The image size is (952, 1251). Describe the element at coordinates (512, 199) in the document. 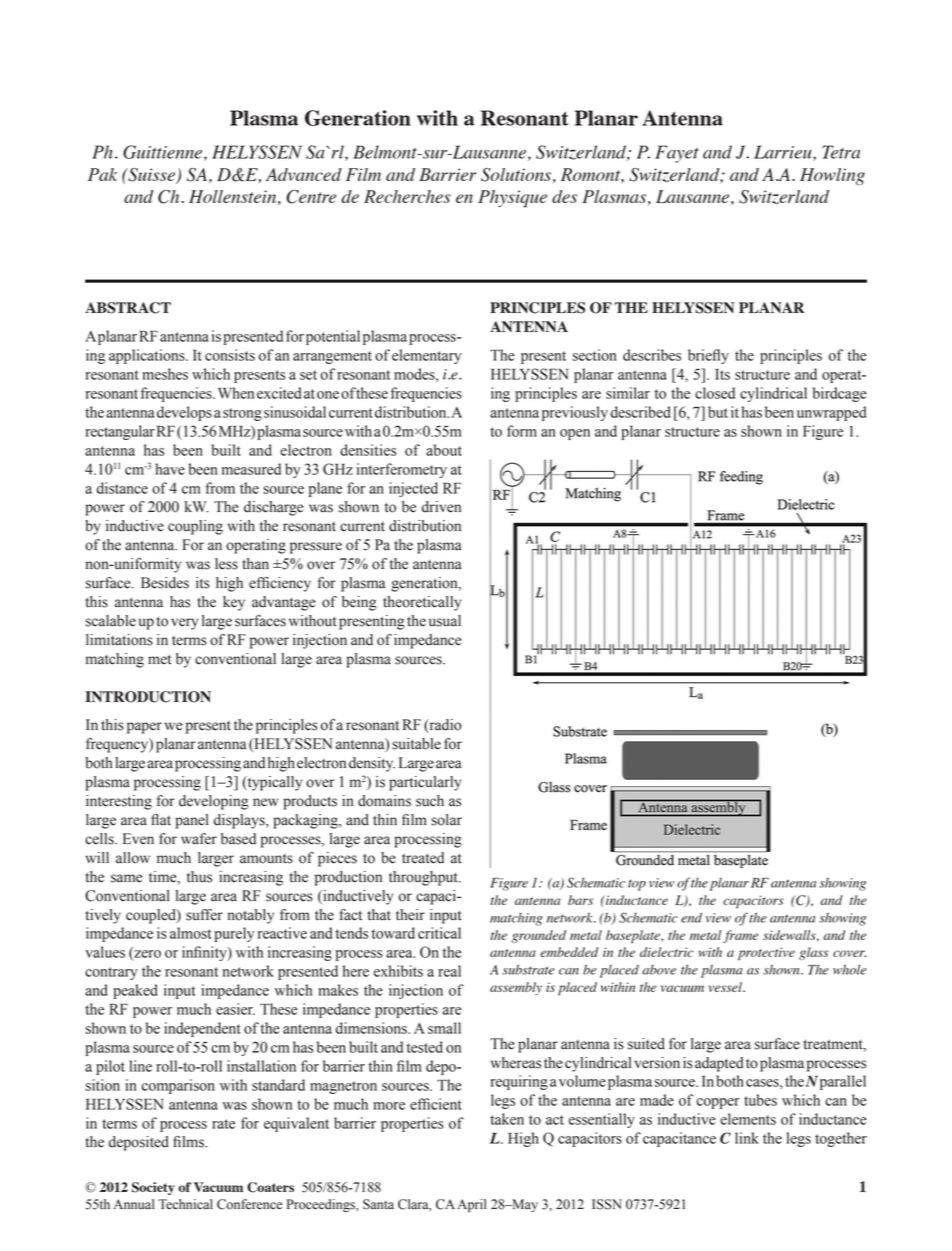

I see `Physique` at that location.
